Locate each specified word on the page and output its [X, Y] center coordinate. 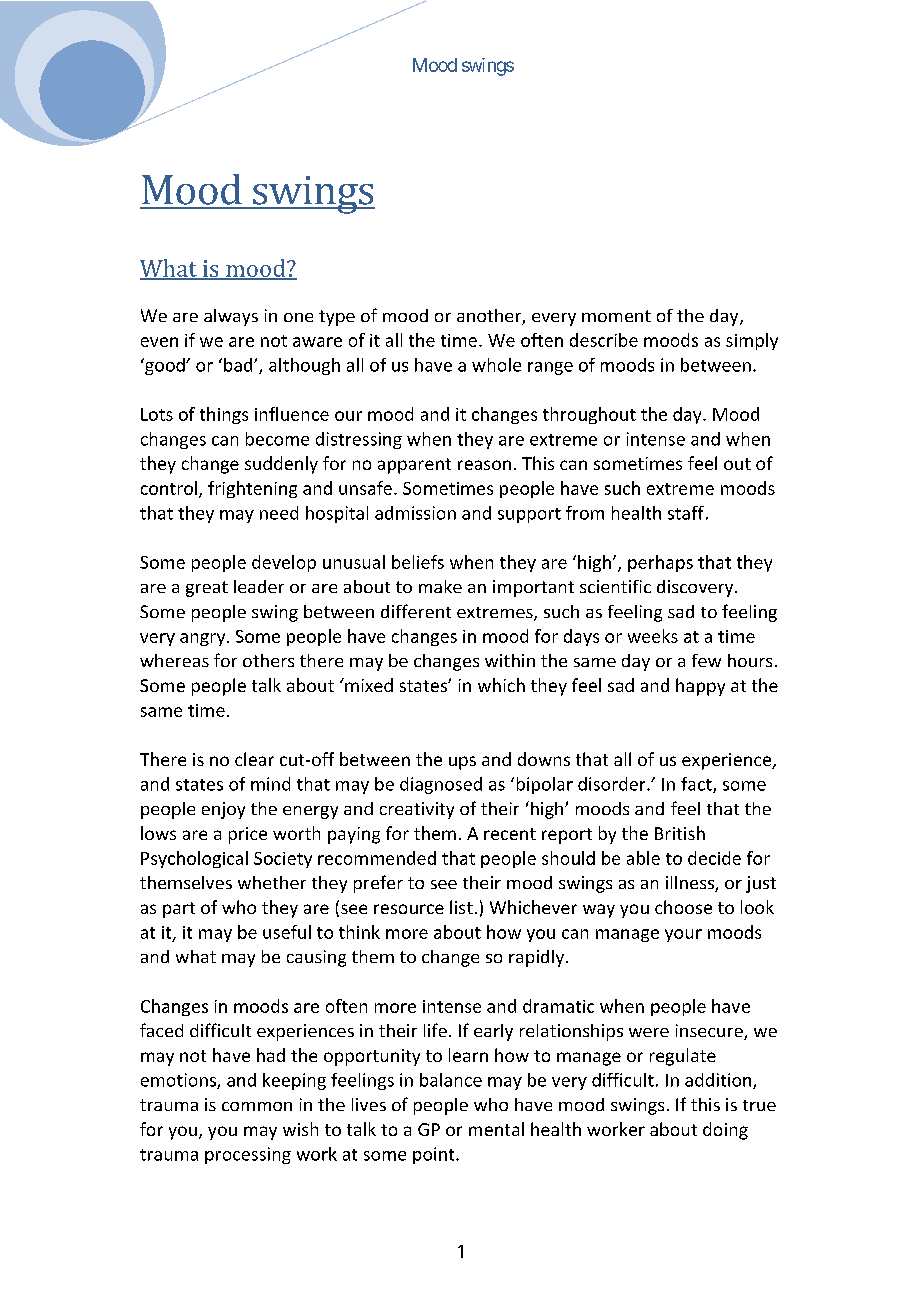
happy [700, 687]
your [683, 935]
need [279, 513]
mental [496, 1129]
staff [686, 513]
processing [248, 1155]
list [461, 907]
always [231, 317]
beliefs [418, 562]
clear [254, 759]
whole [496, 365]
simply [752, 341]
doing [725, 1131]
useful [287, 932]
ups [462, 763]
